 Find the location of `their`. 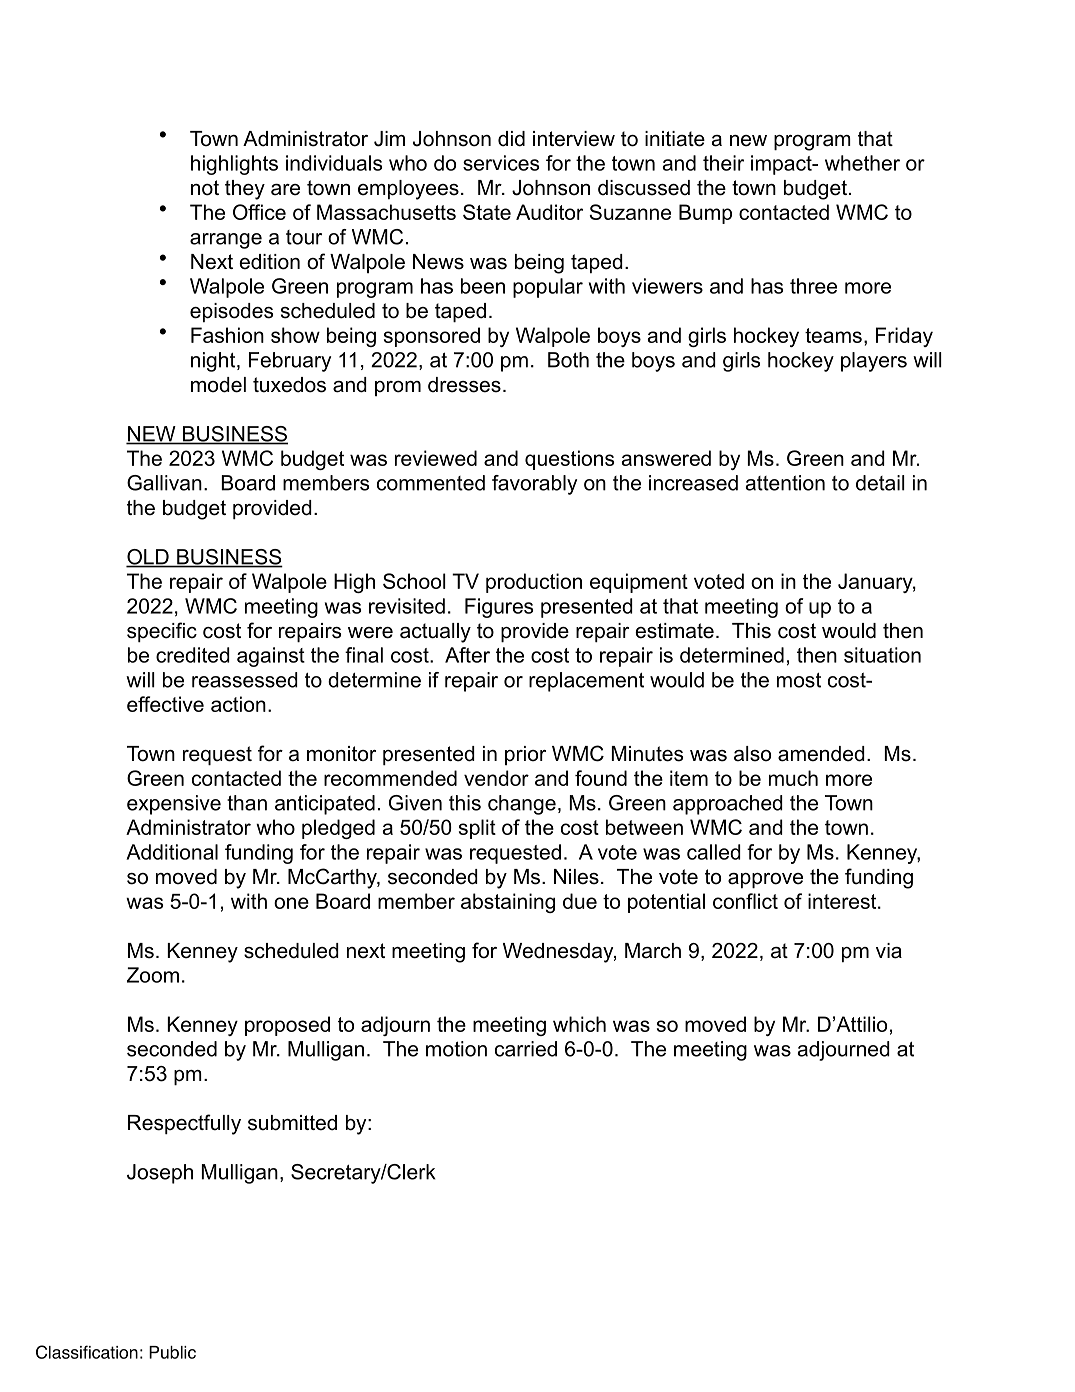

their is located at coordinates (723, 163).
